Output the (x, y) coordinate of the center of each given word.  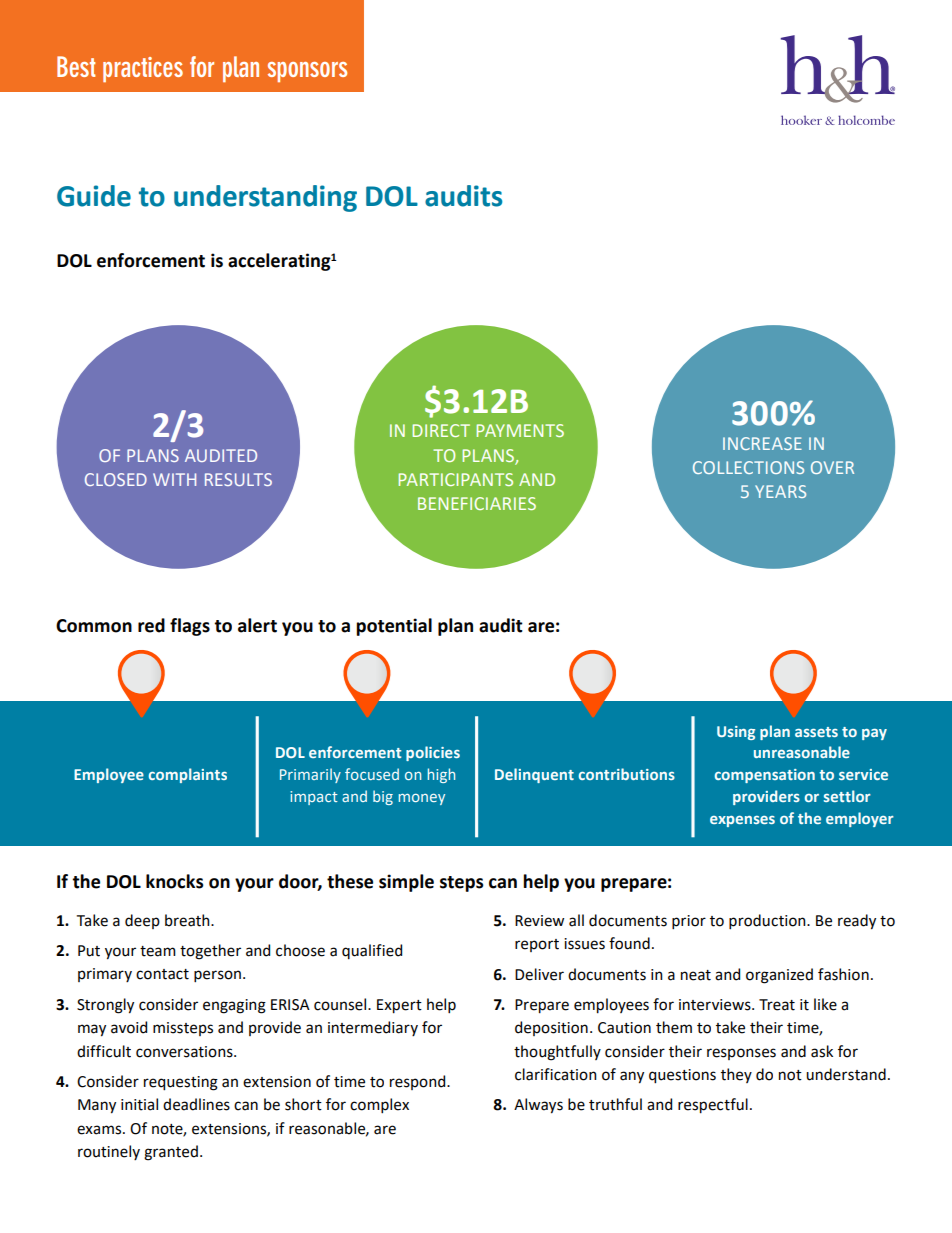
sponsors (307, 72)
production (768, 921)
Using (736, 733)
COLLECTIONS (748, 467)
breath (188, 920)
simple (406, 883)
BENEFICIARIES (477, 503)
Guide (94, 196)
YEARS (780, 491)
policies (433, 753)
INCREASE (762, 443)
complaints (188, 775)
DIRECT (441, 430)
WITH (174, 479)
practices (143, 69)
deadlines (196, 1104)
